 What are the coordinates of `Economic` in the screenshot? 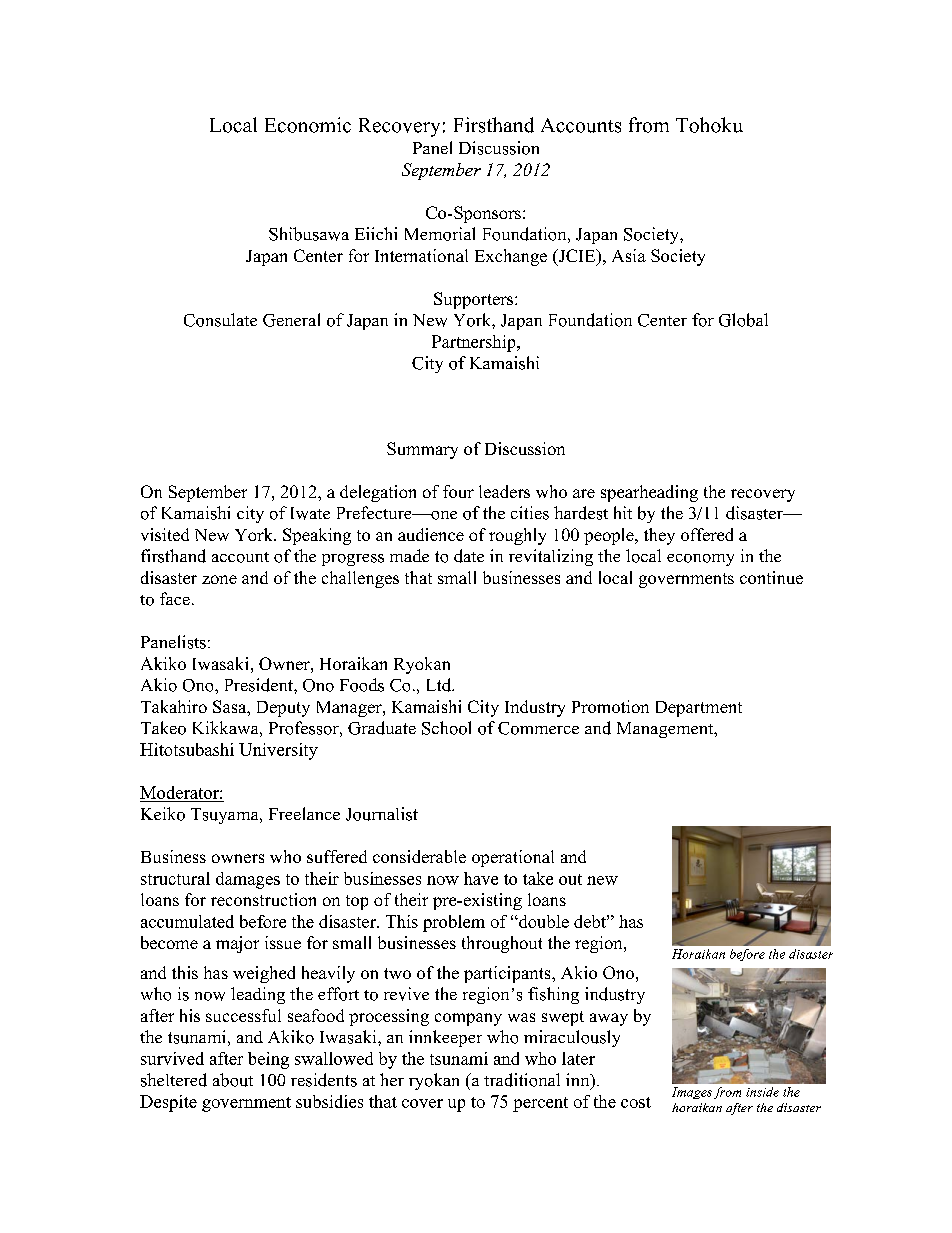 It's located at (308, 125).
